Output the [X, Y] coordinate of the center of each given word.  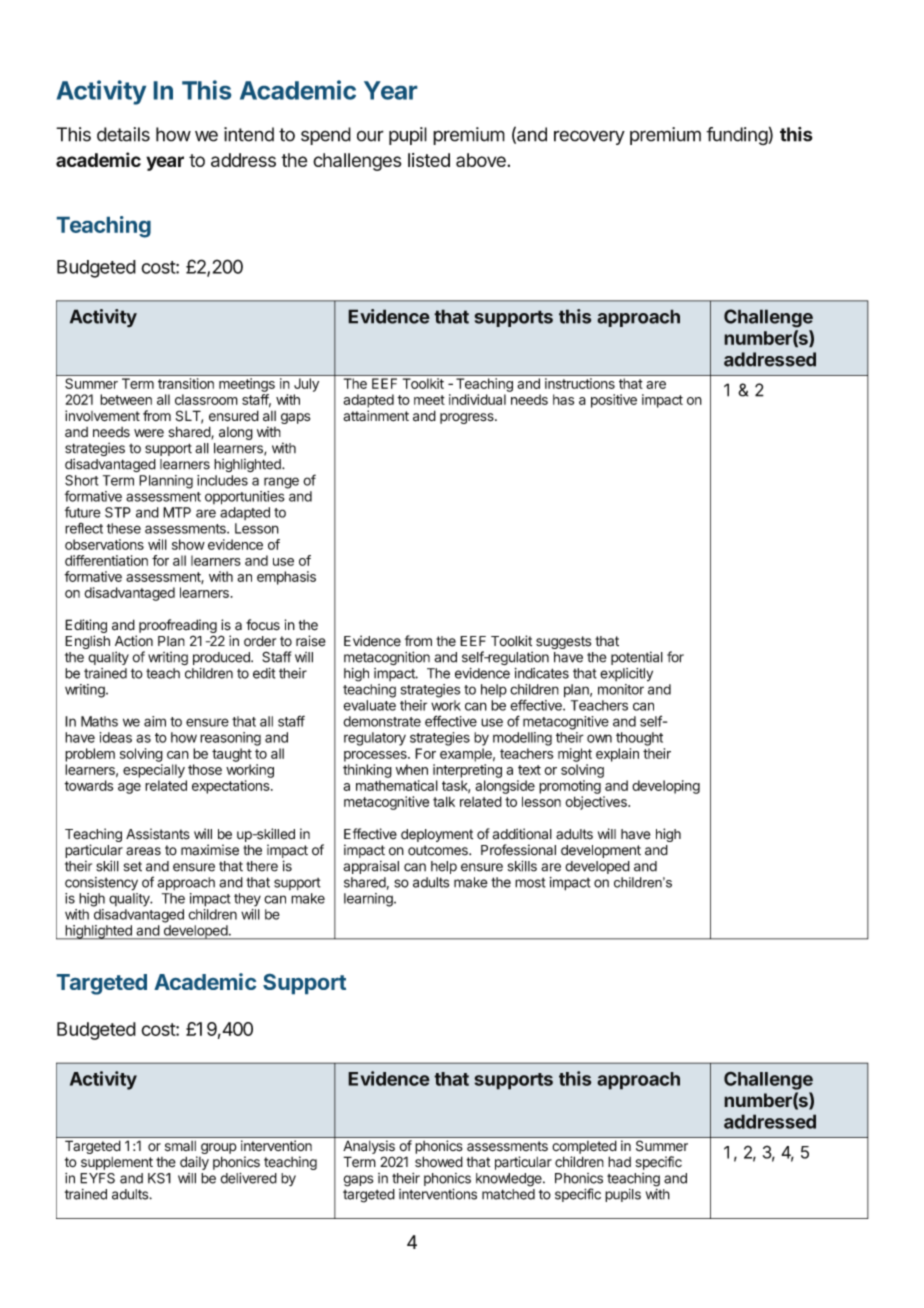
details [123, 134]
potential [637, 658]
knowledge [510, 1180]
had [619, 1161]
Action [134, 641]
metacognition [387, 658]
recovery [589, 137]
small [180, 1146]
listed [429, 160]
